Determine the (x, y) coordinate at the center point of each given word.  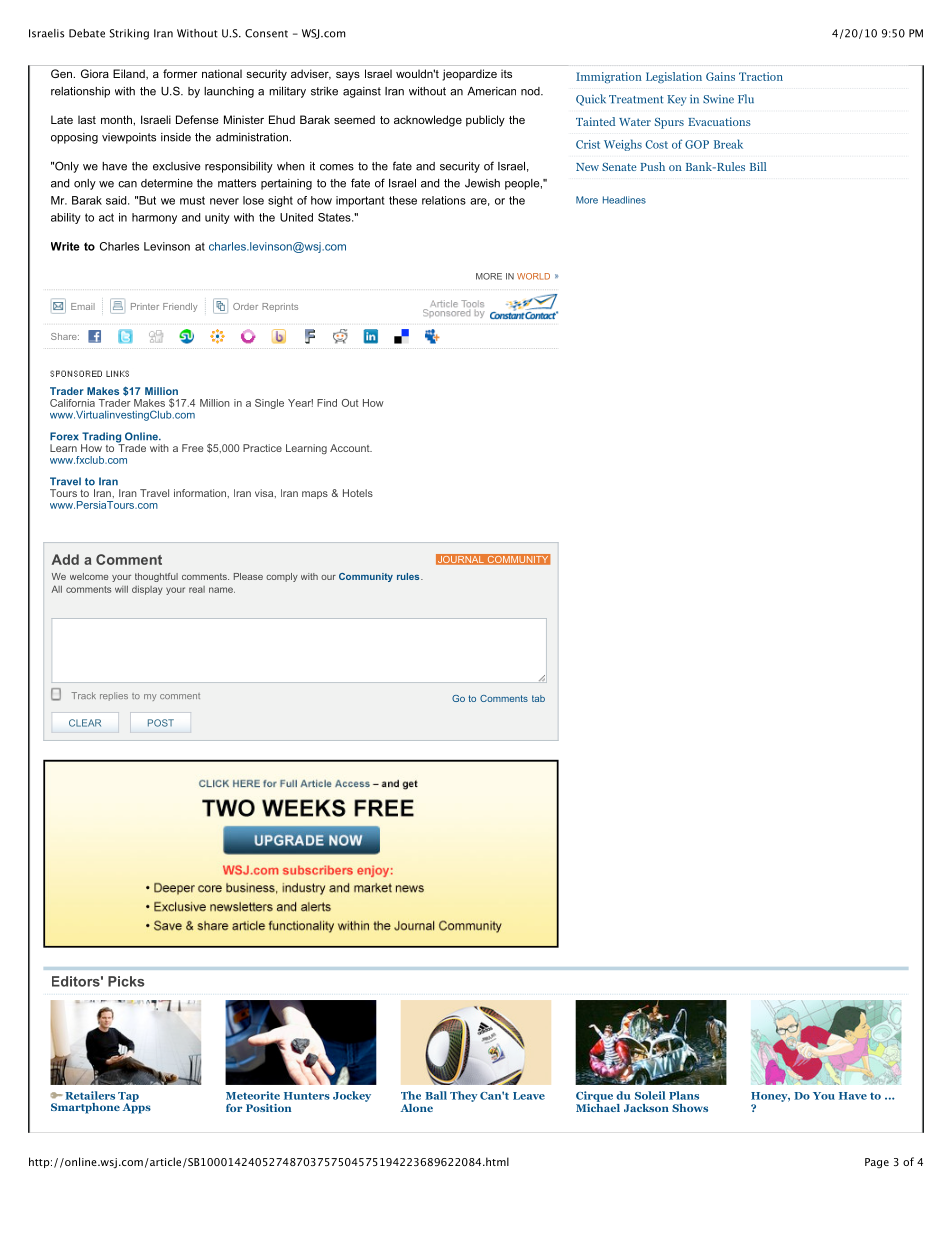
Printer (145, 306)
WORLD (533, 276)
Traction (761, 76)
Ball (436, 1095)
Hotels (358, 493)
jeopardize (469, 75)
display (147, 590)
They (463, 1096)
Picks (126, 981)
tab (538, 698)
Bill (758, 166)
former (180, 73)
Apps (137, 1107)
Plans (684, 1095)
